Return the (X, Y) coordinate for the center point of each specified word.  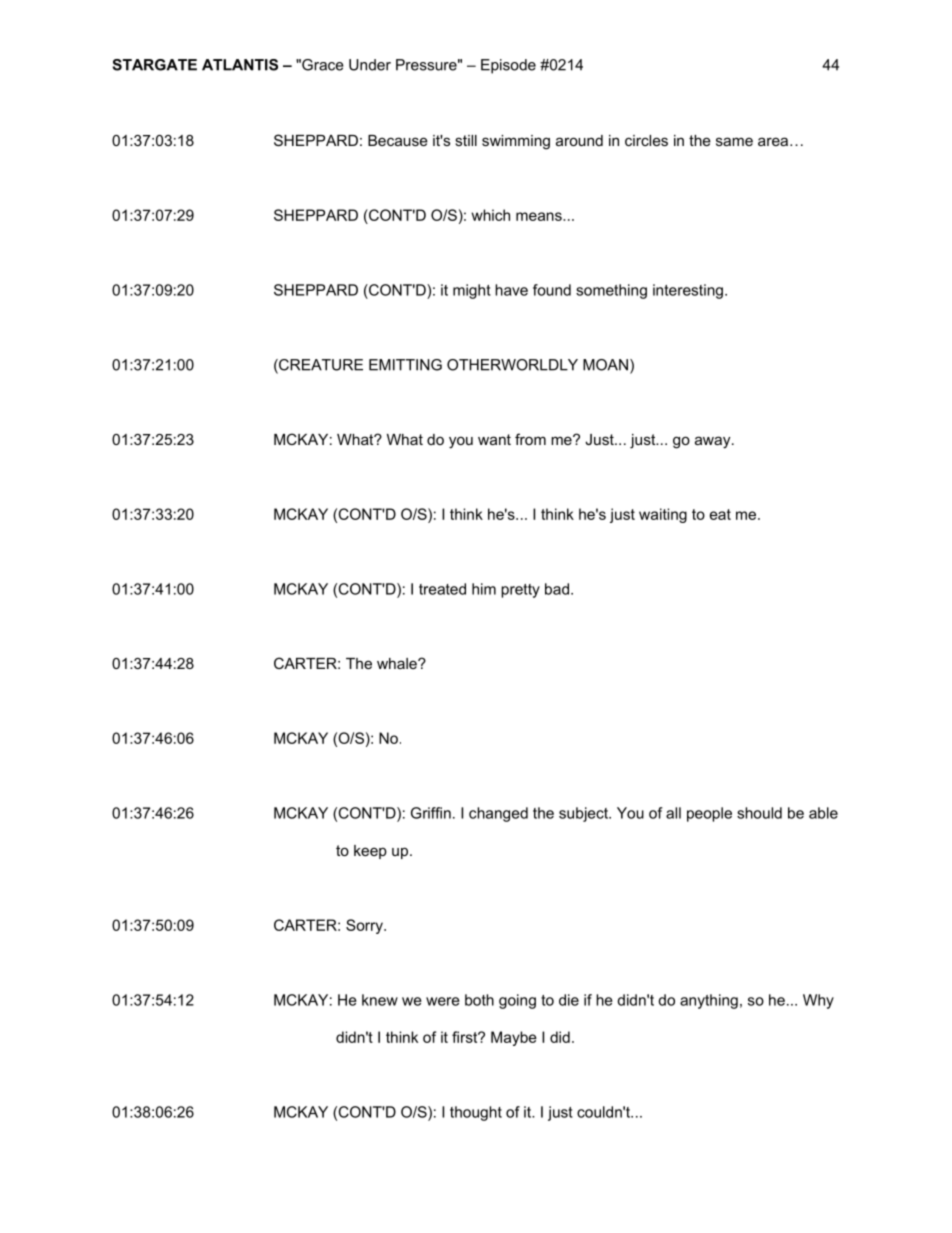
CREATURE (320, 366)
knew (380, 1000)
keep (370, 852)
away (714, 442)
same (734, 141)
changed (498, 814)
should (759, 813)
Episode (508, 66)
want (494, 439)
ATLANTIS (240, 65)
